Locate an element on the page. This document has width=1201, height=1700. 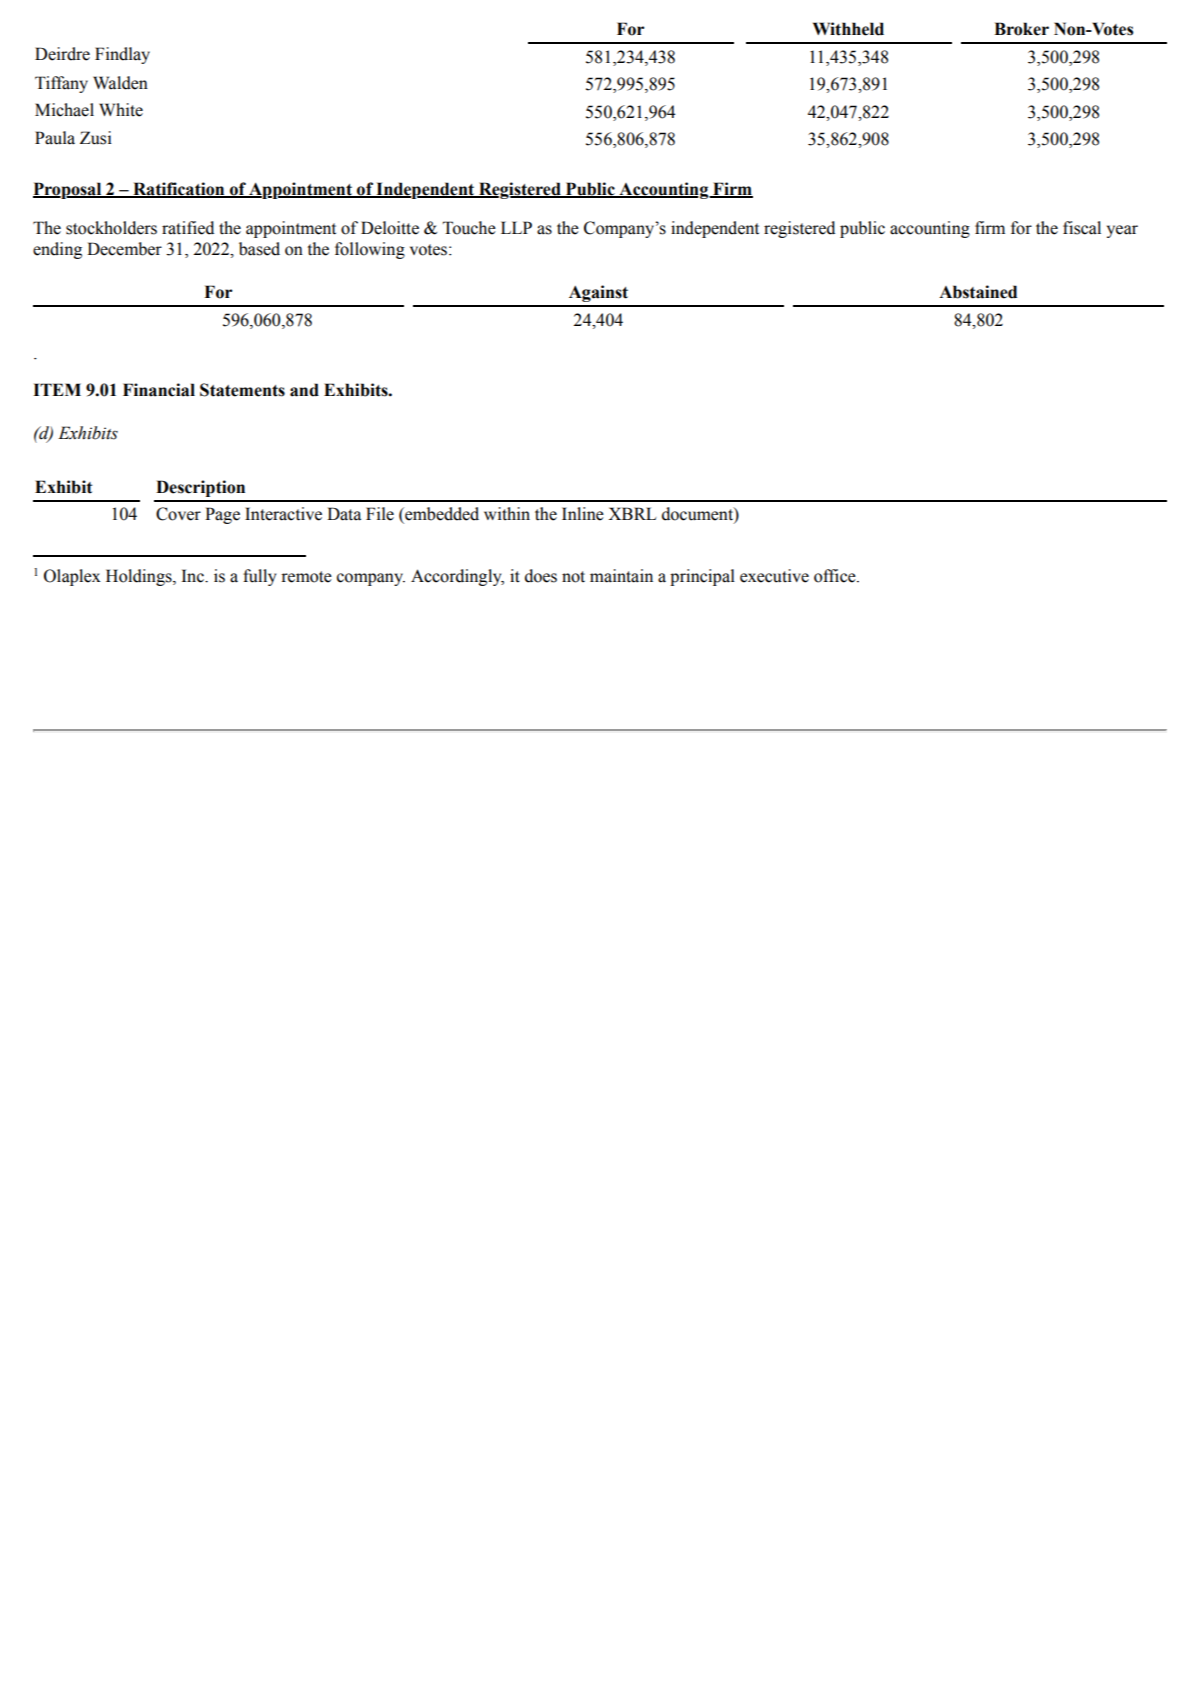
Abstained is located at coordinates (978, 292).
